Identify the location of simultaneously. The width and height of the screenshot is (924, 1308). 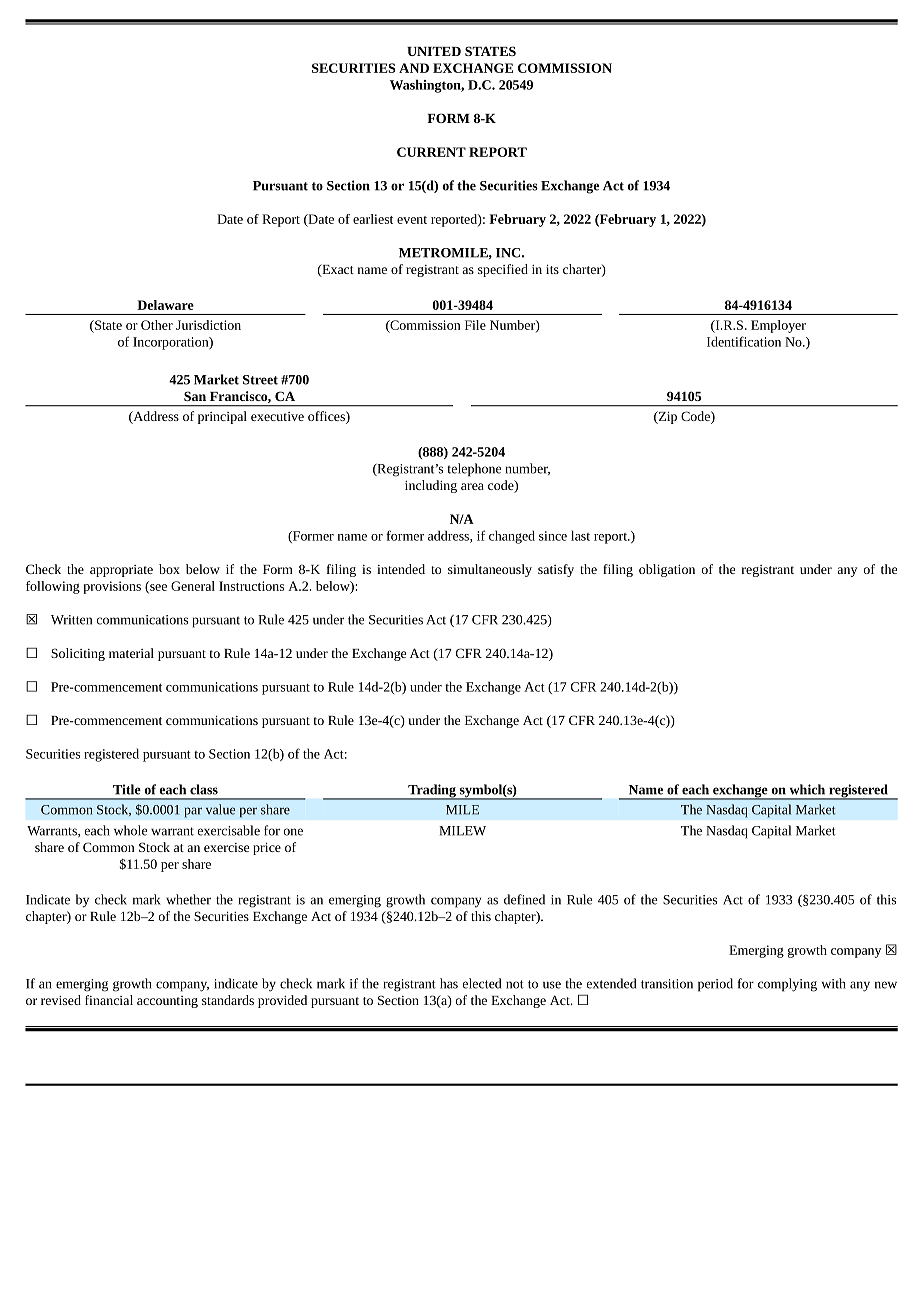
(490, 570).
